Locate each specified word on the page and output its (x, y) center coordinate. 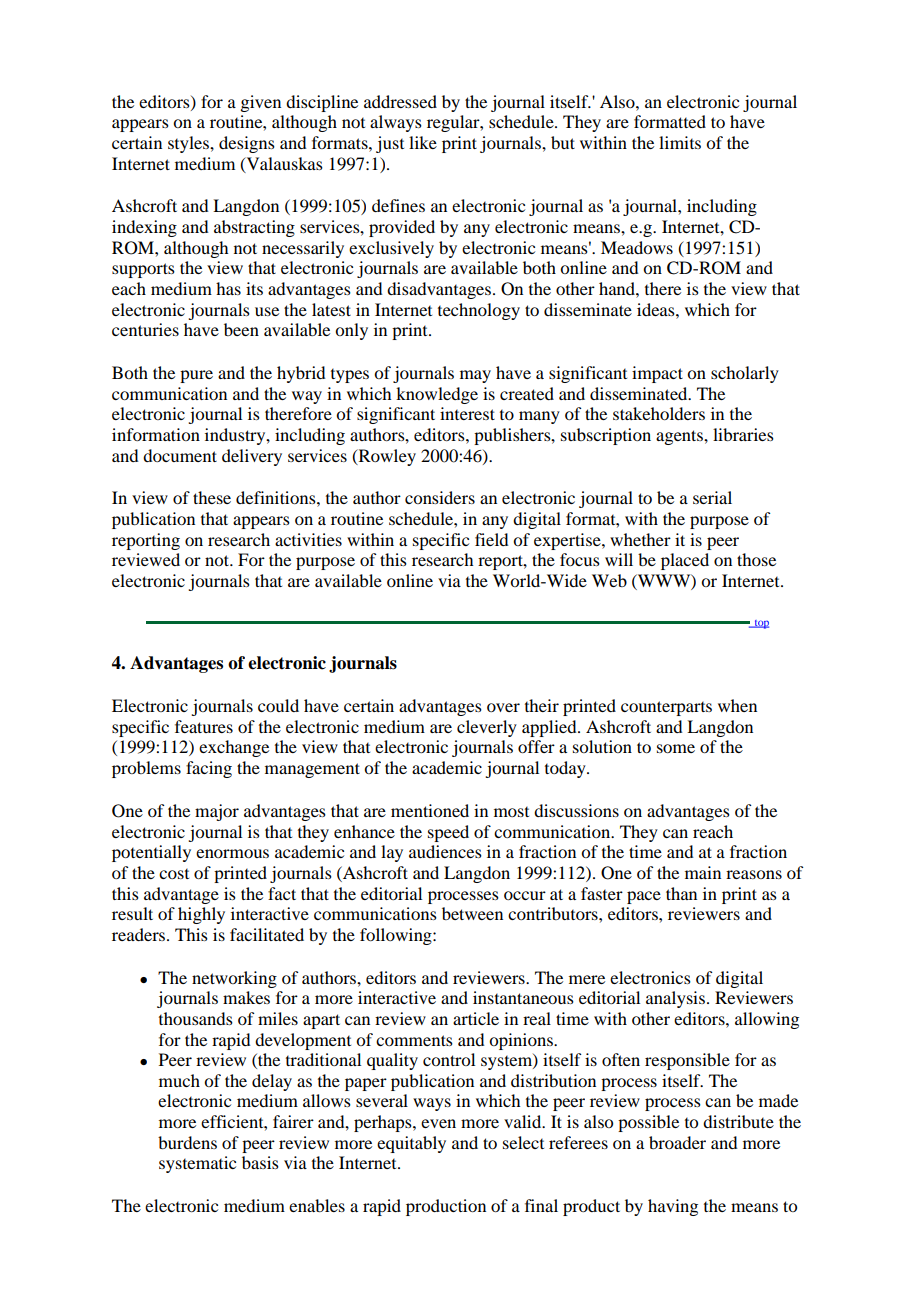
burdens (187, 1142)
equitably (411, 1144)
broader (677, 1142)
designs (247, 144)
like (423, 142)
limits (680, 142)
